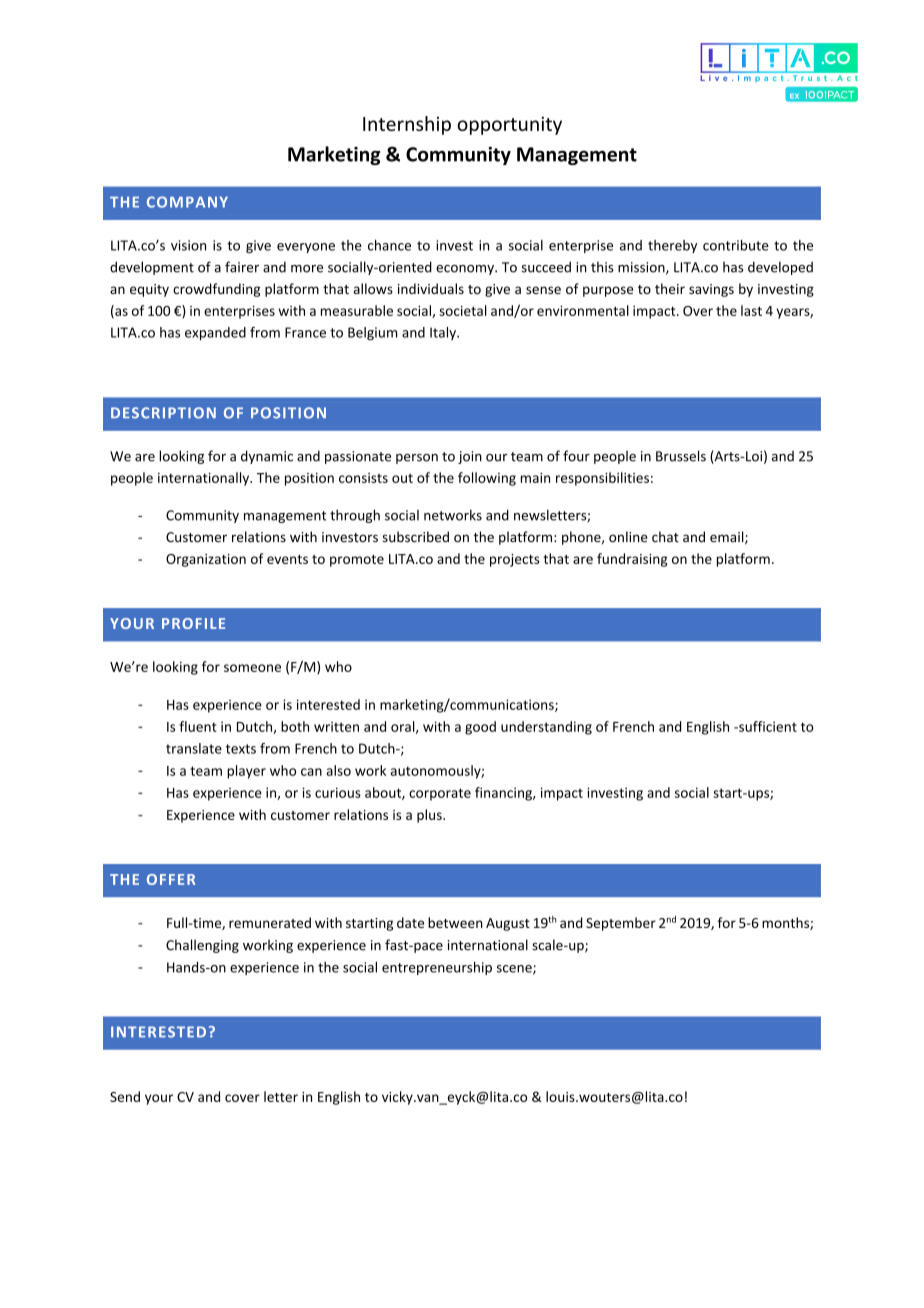  What do you see at coordinates (125, 1096) in the screenshot?
I see `Send` at bounding box center [125, 1096].
